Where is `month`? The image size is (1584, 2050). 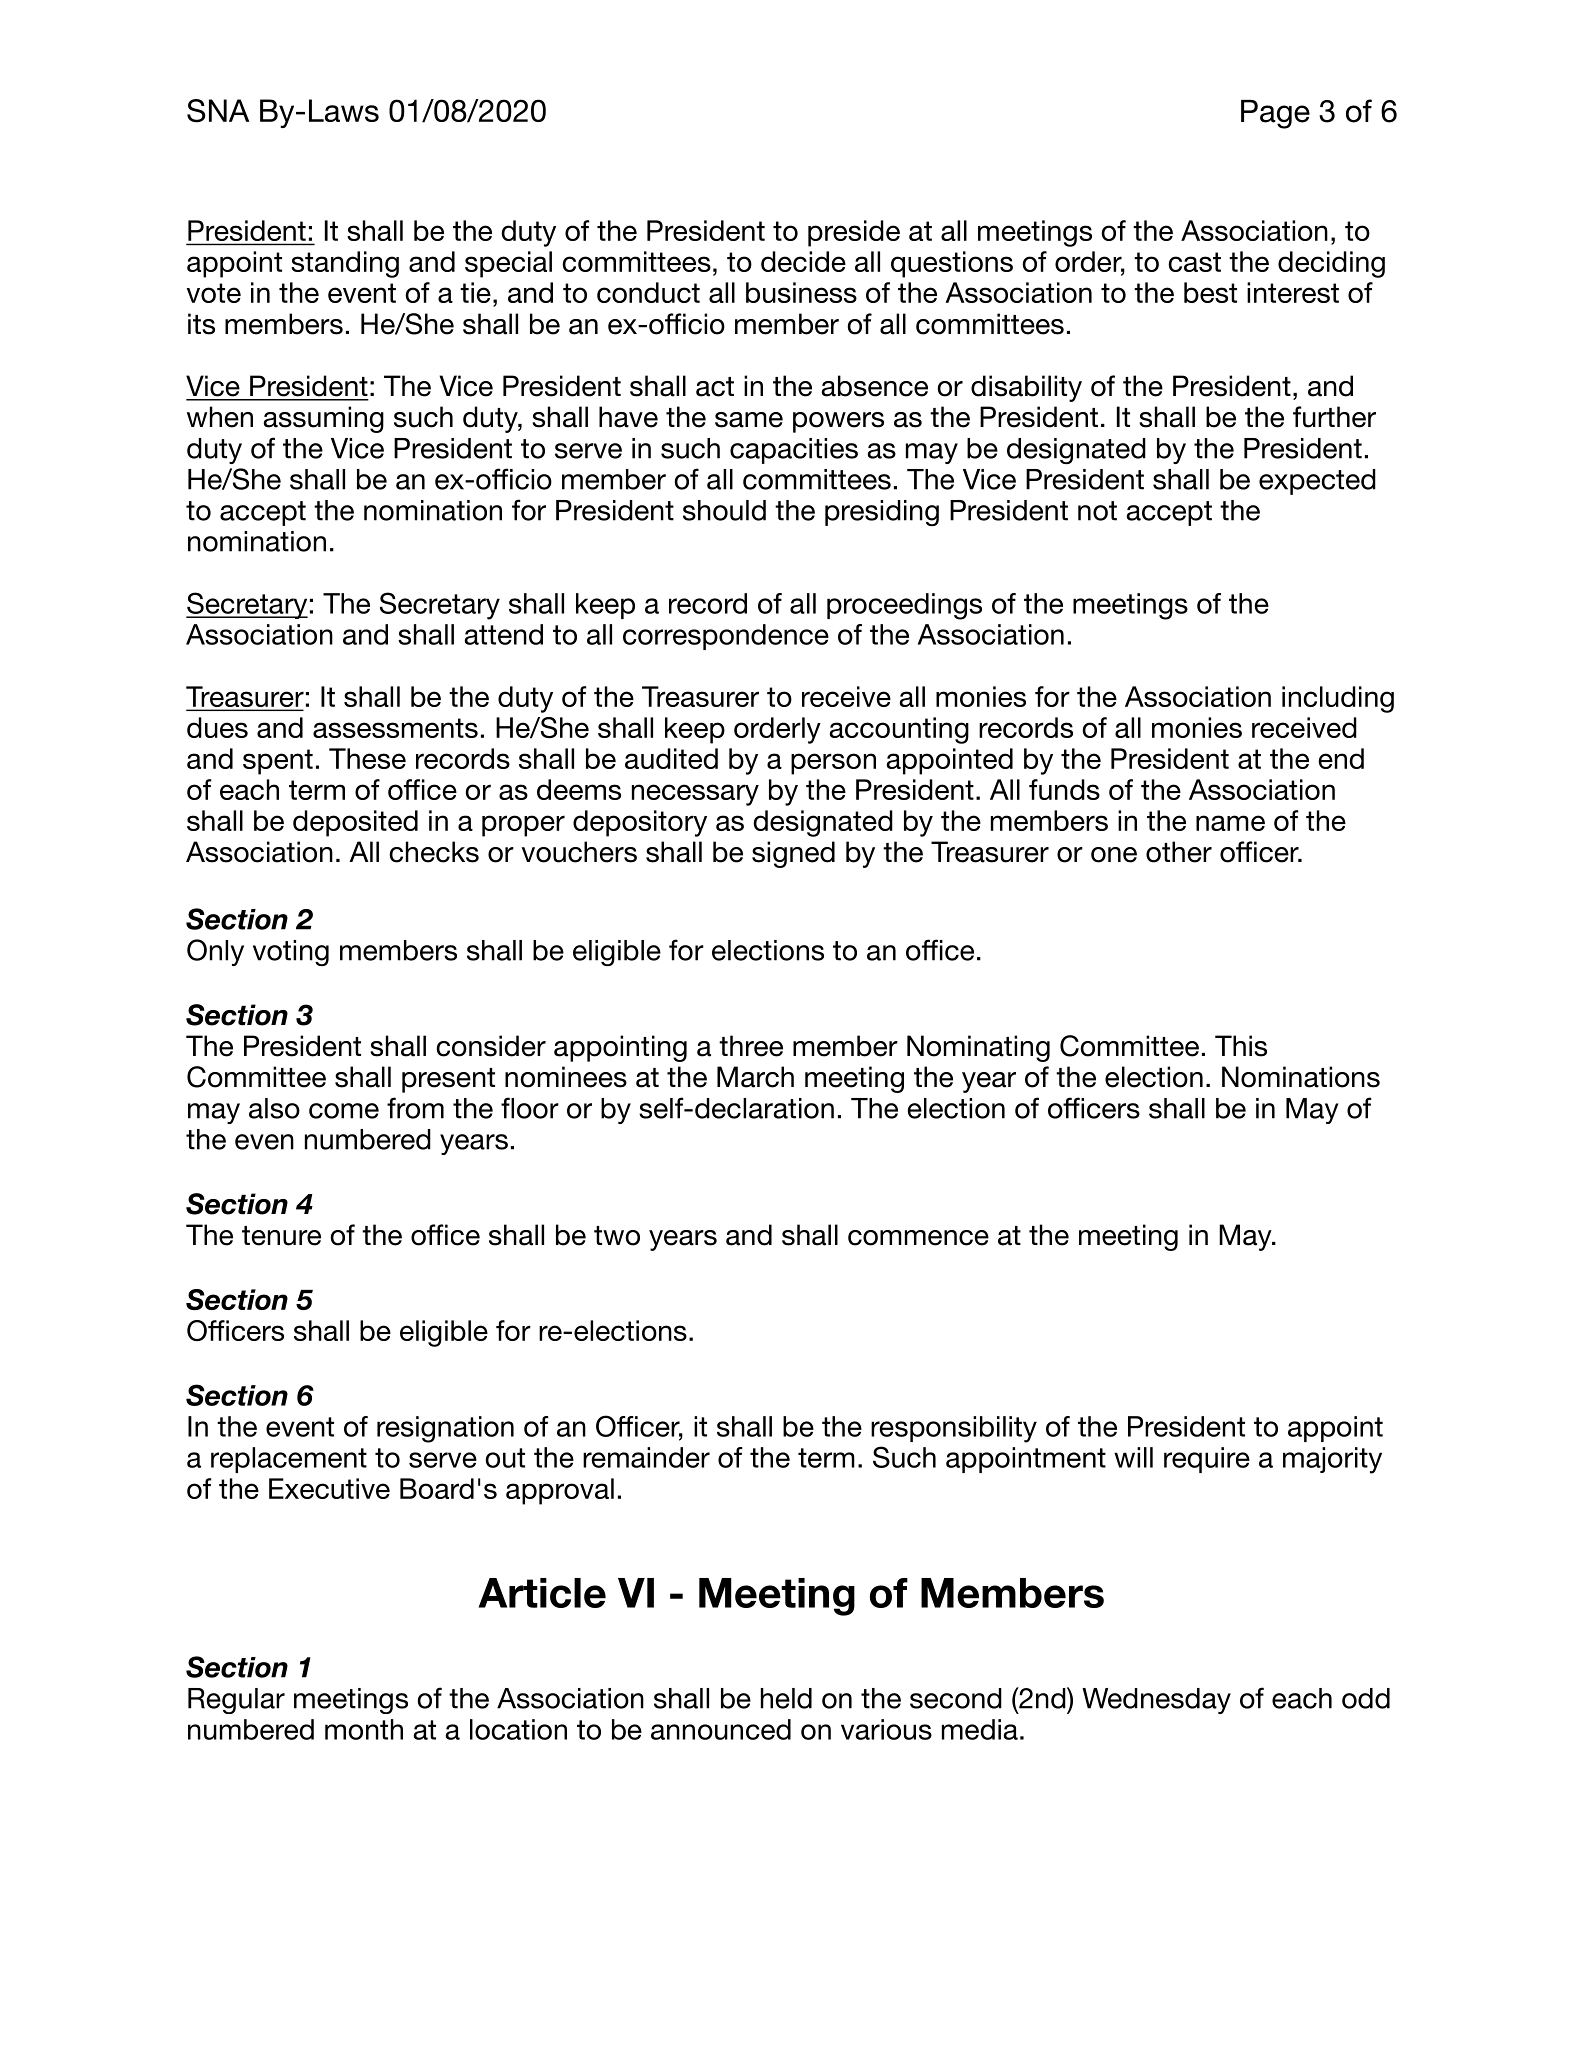
month is located at coordinates (364, 1729).
